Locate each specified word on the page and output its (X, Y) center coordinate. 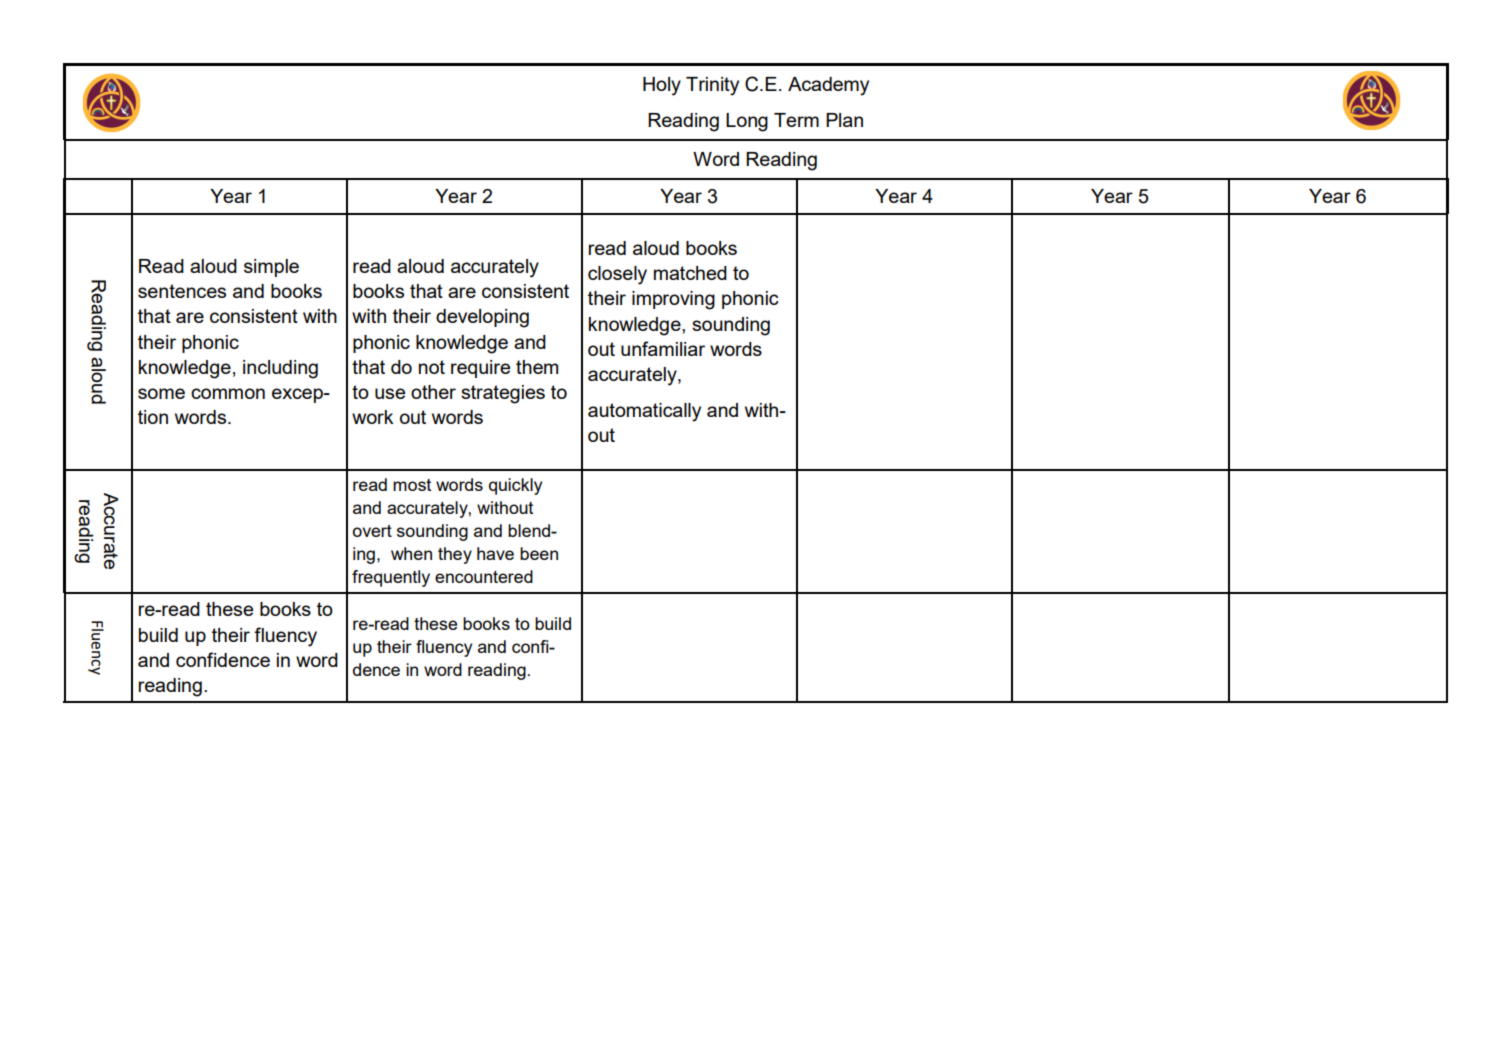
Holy (662, 86)
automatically (644, 412)
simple (271, 268)
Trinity (712, 86)
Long (747, 122)
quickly (515, 486)
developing (482, 318)
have (495, 553)
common (228, 393)
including (280, 369)
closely (617, 275)
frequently (391, 578)
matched (690, 273)
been (539, 553)
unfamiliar (663, 348)
